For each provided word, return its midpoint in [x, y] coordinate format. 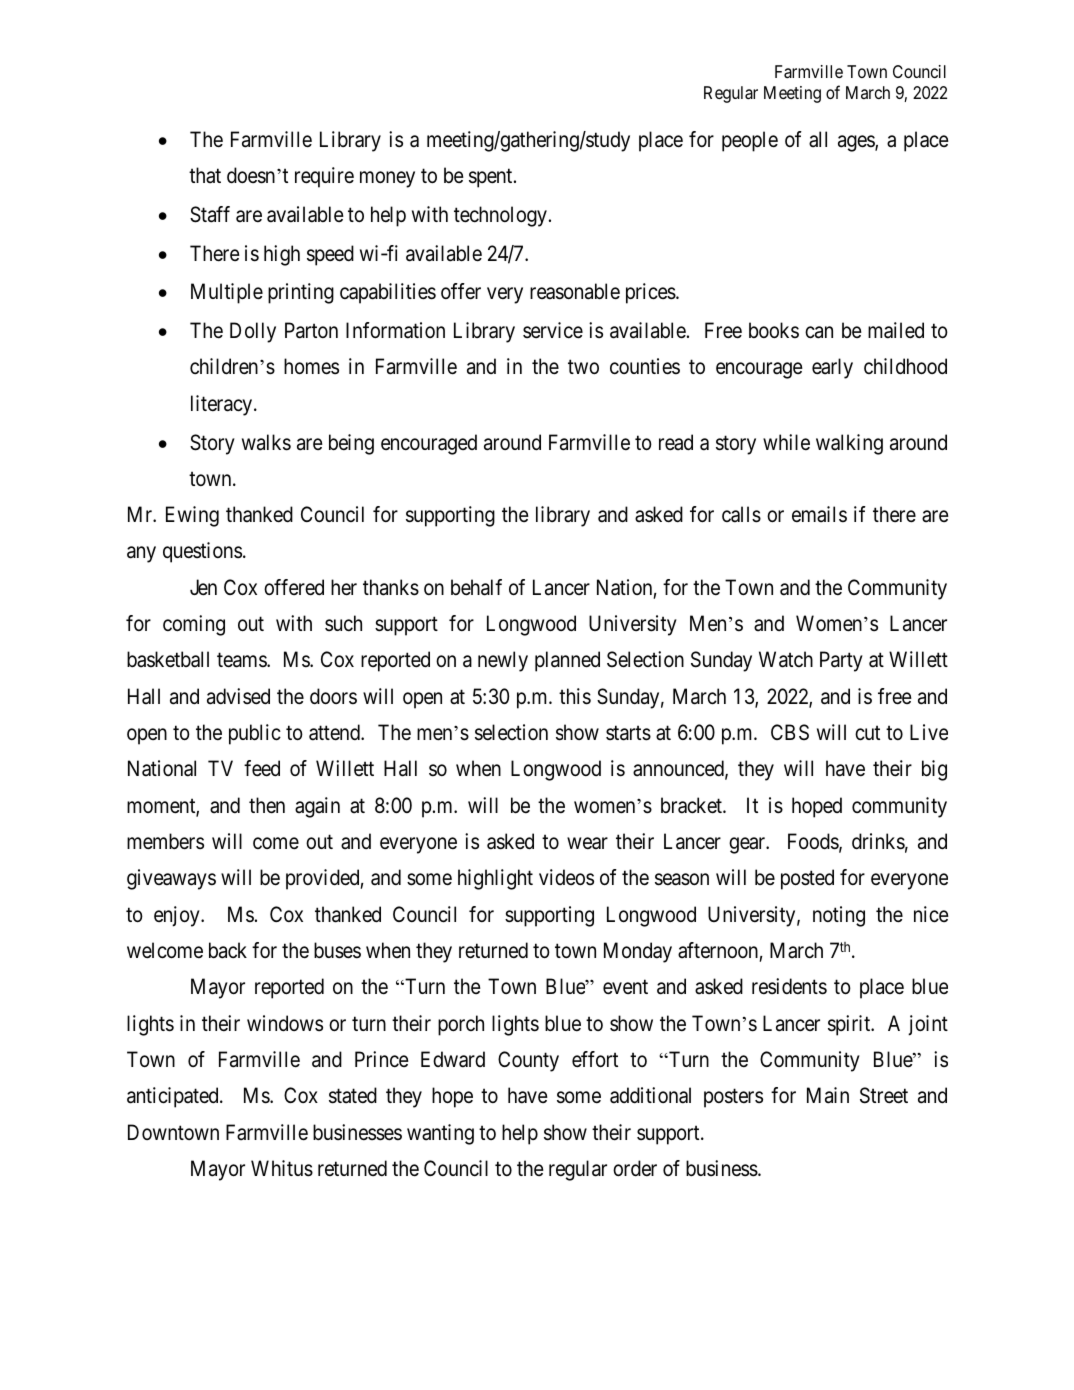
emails [819, 514]
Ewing [192, 516]
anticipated [174, 1097]
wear [587, 843]
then [267, 805]
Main [828, 1095]
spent [492, 178]
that [205, 175]
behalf [476, 587]
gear [748, 845]
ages [857, 143]
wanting [440, 1134]
